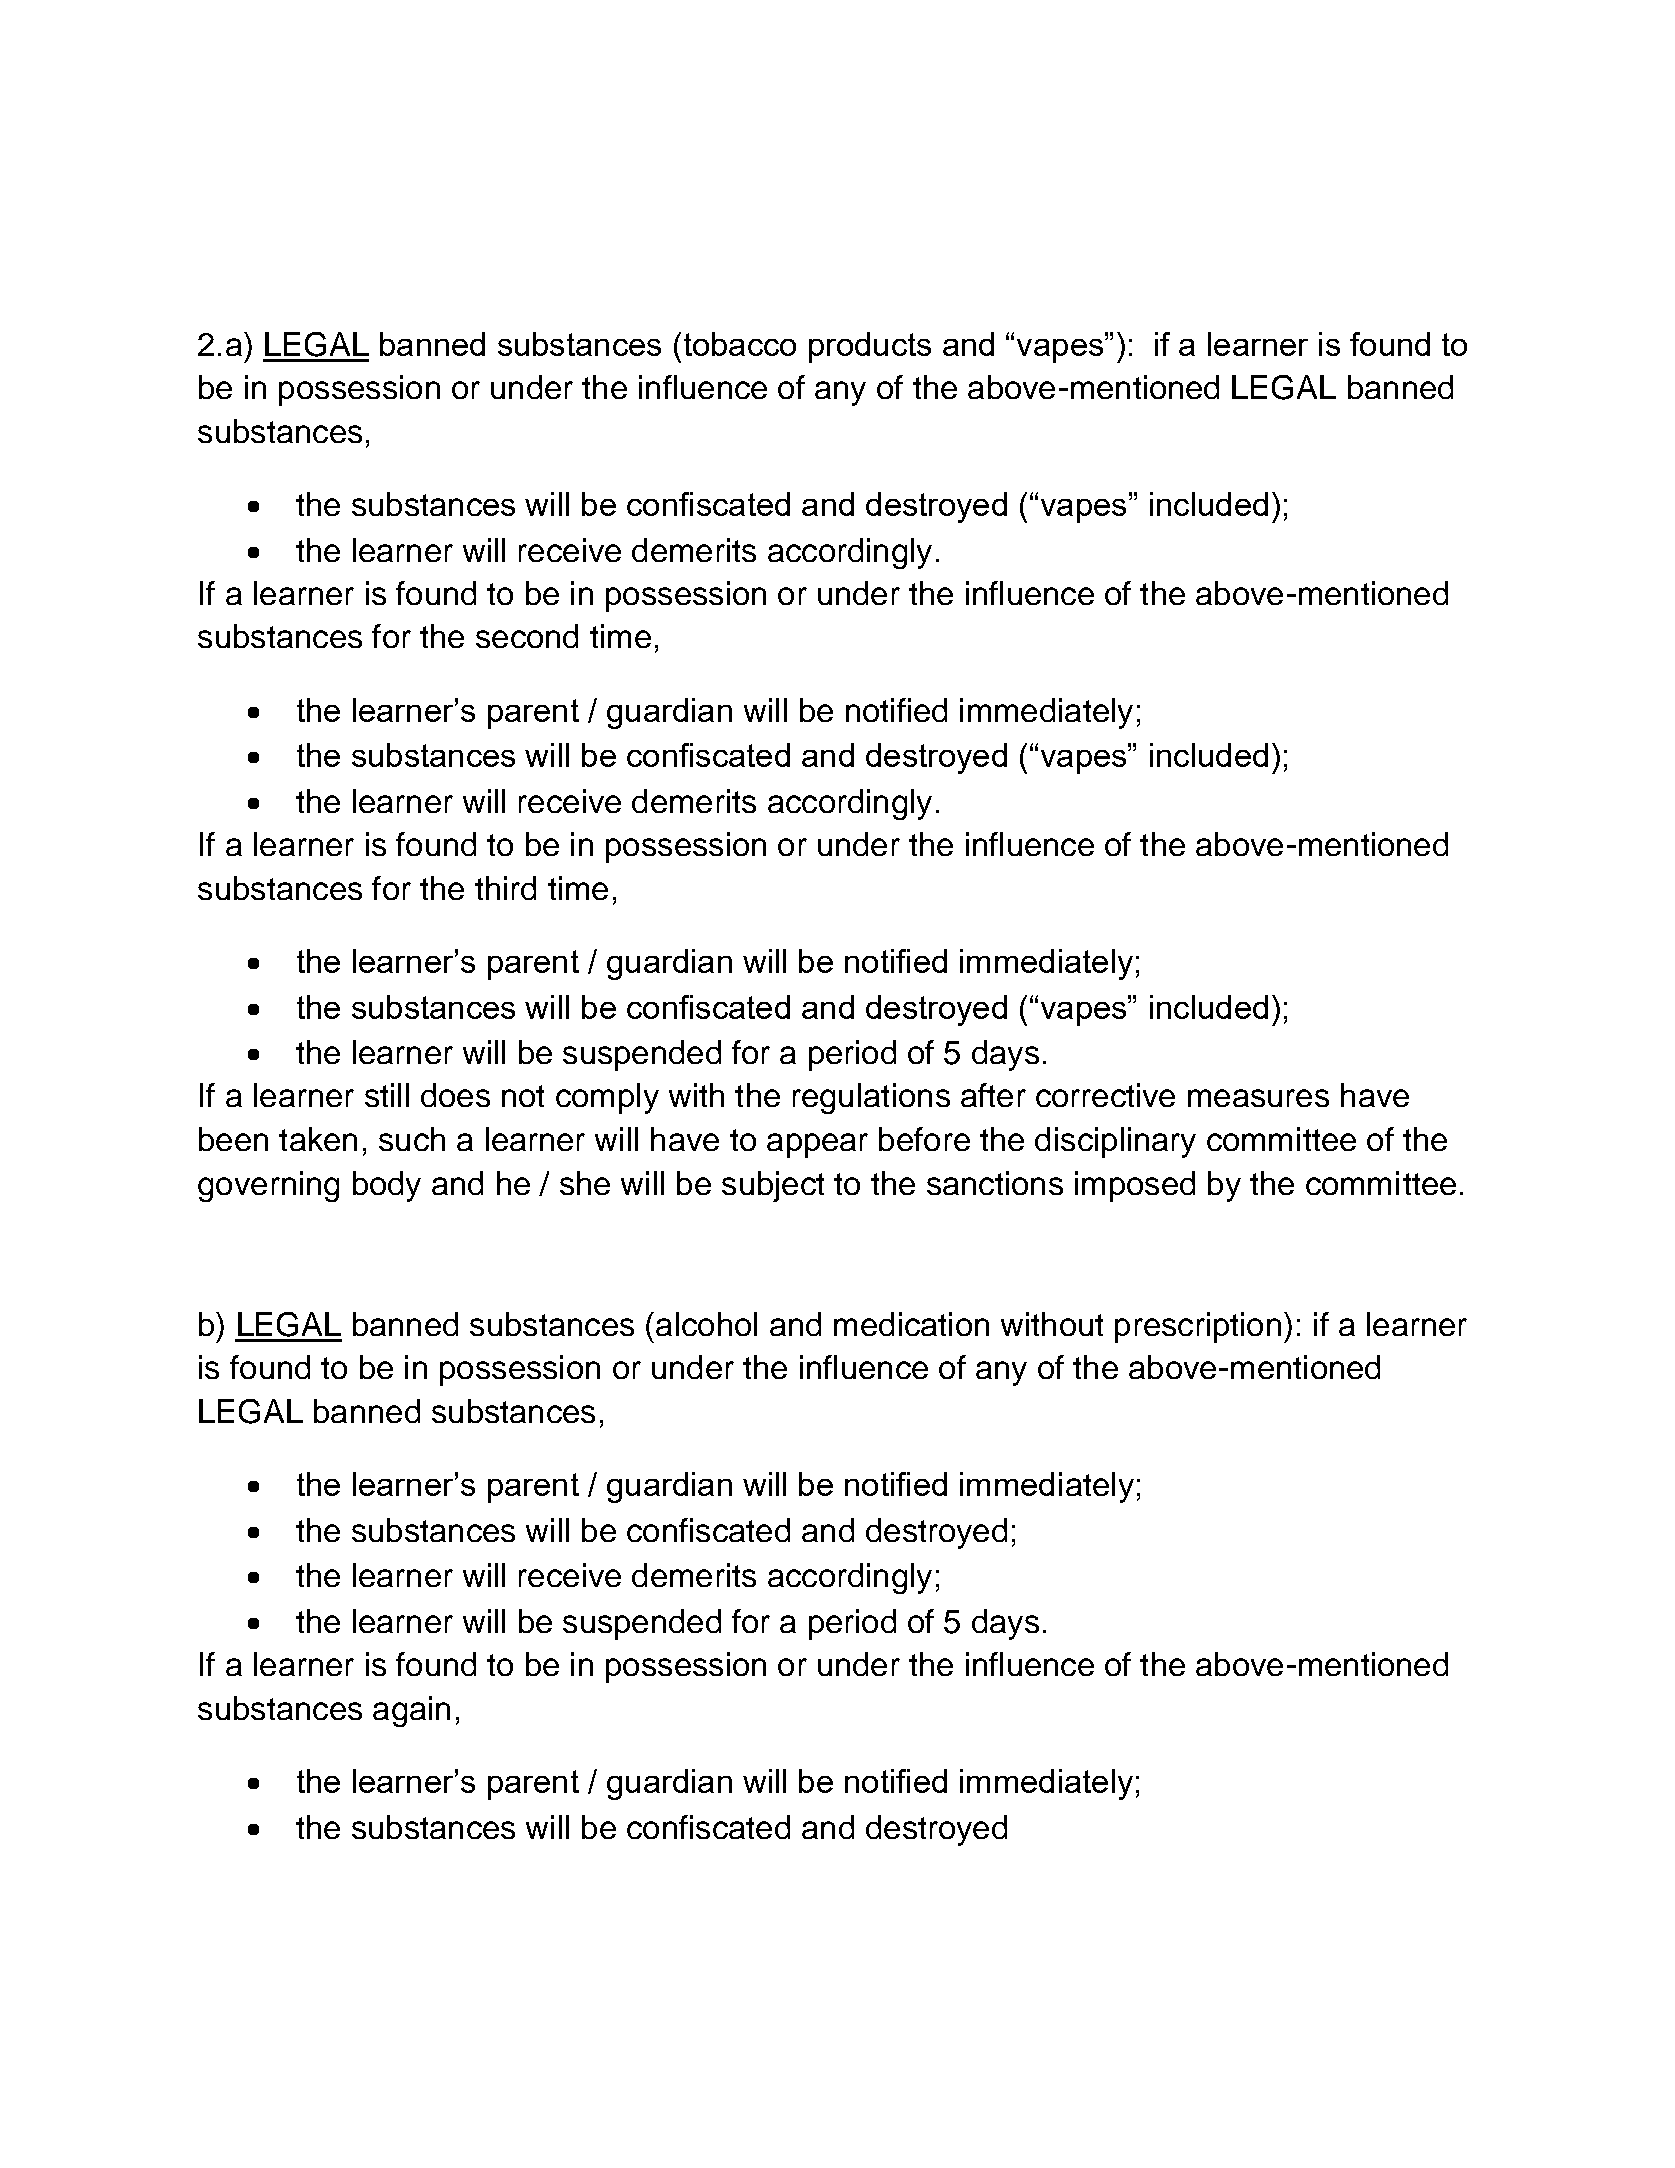  Describe the element at coordinates (1105, 1095) in the page. I see `corrective` at that location.
